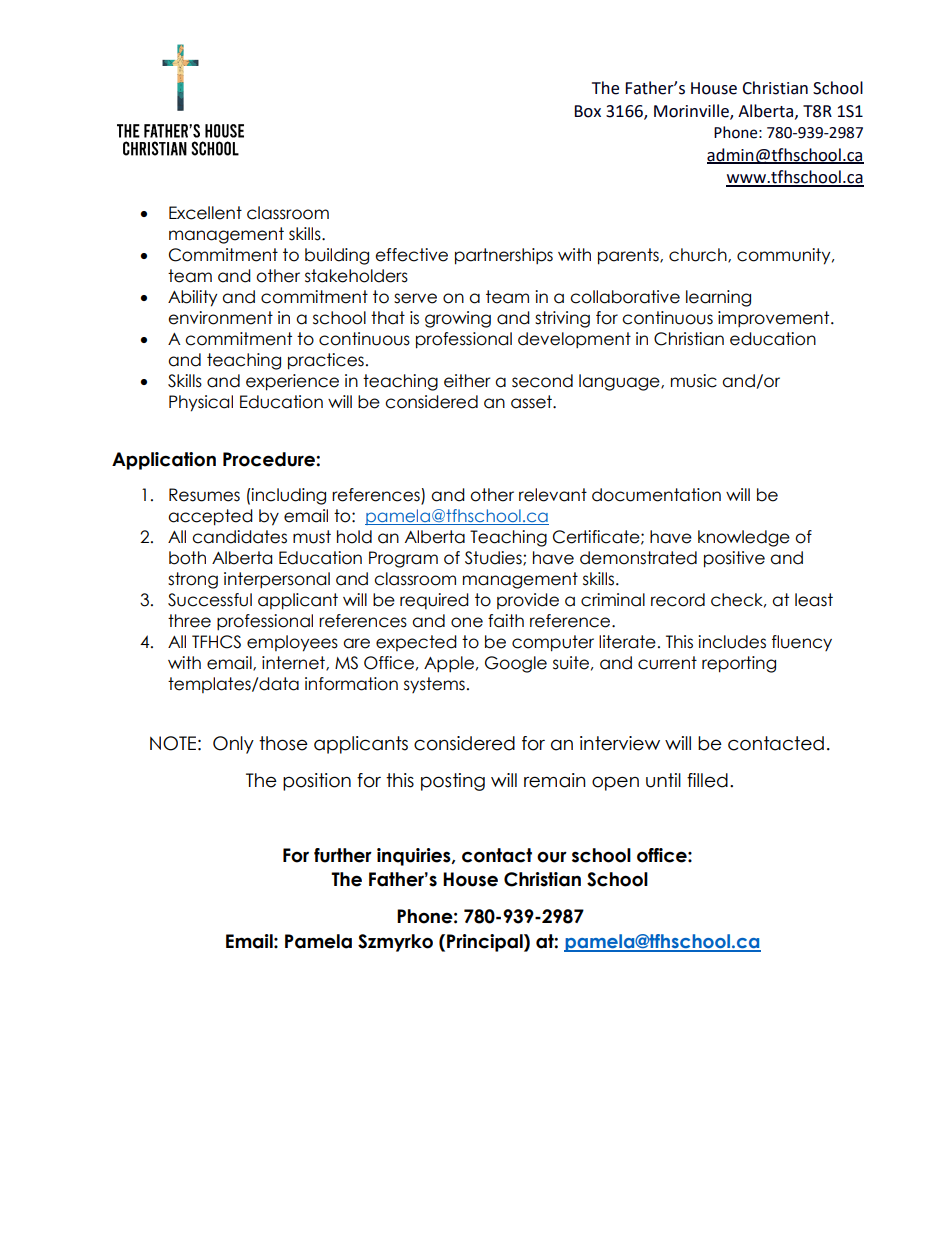 The width and height of the screenshot is (952, 1233). What do you see at coordinates (553, 495) in the screenshot?
I see `relevant` at bounding box center [553, 495].
